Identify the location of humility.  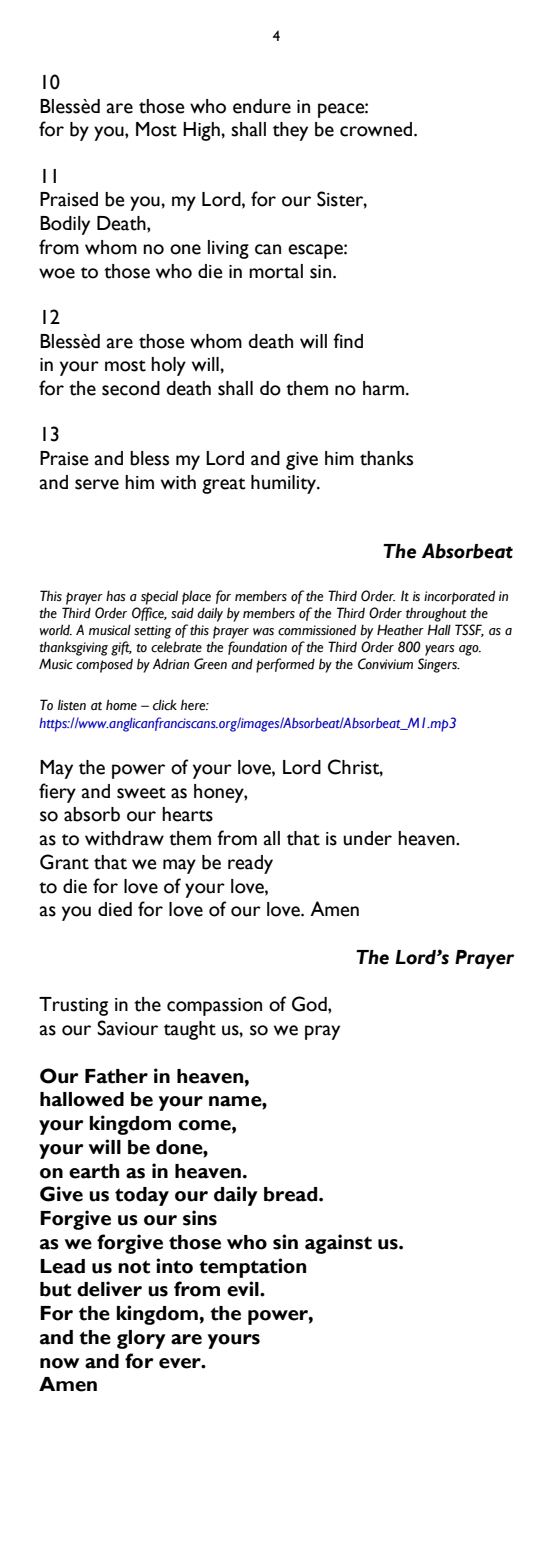
(285, 484).
